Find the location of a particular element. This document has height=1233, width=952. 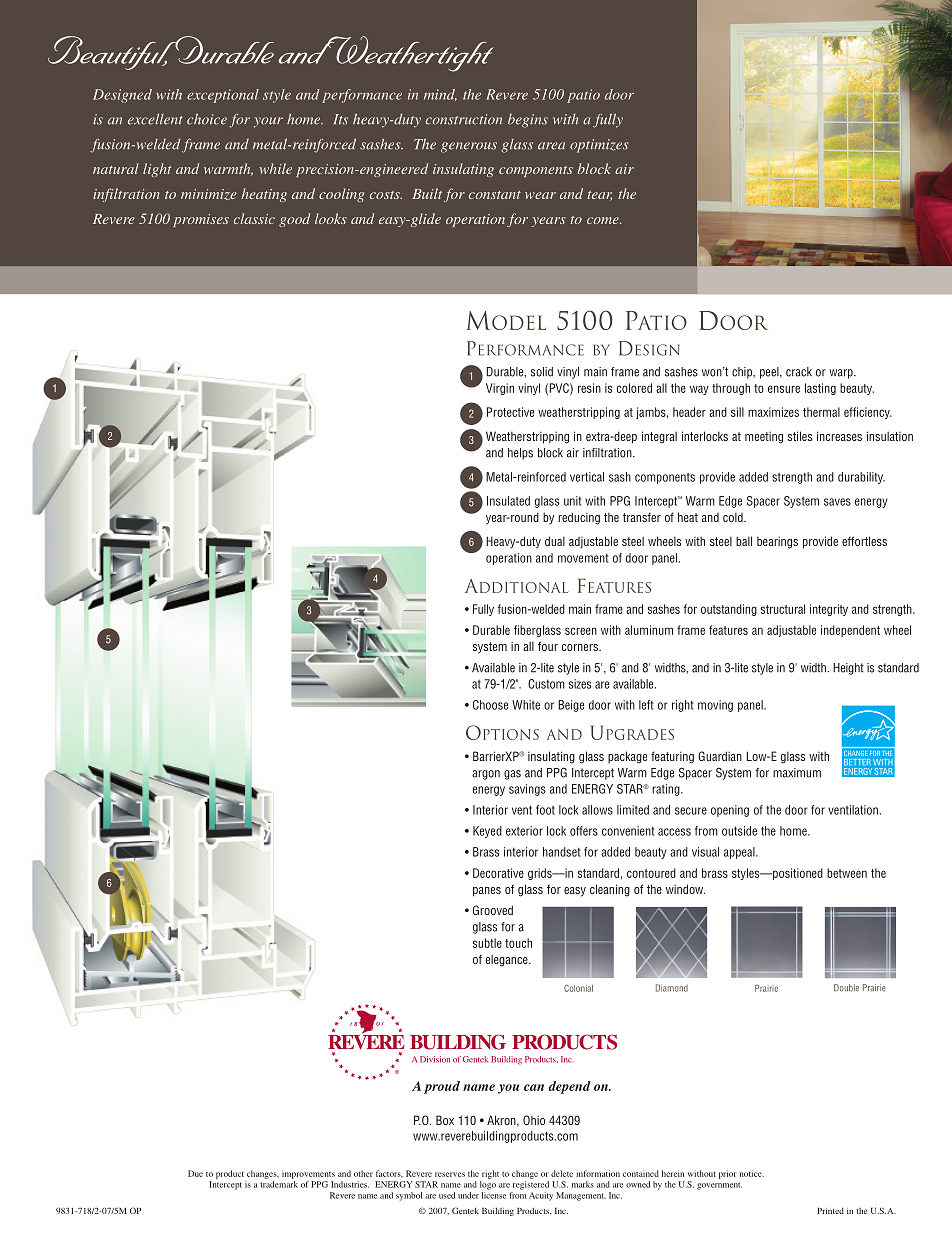

promises is located at coordinates (201, 220).
